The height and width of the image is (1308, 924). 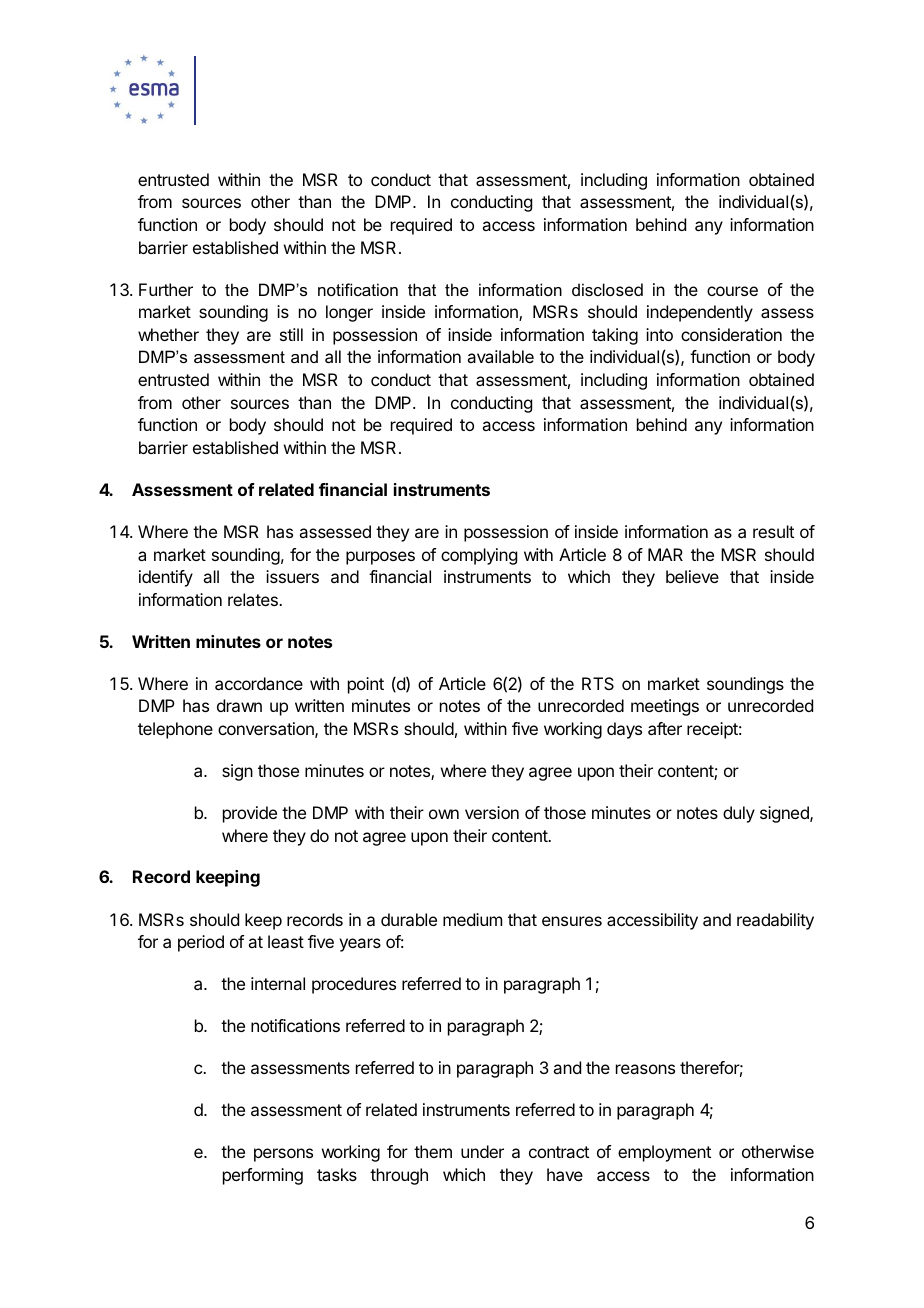 What do you see at coordinates (665, 728) in the image?
I see `after` at bounding box center [665, 728].
